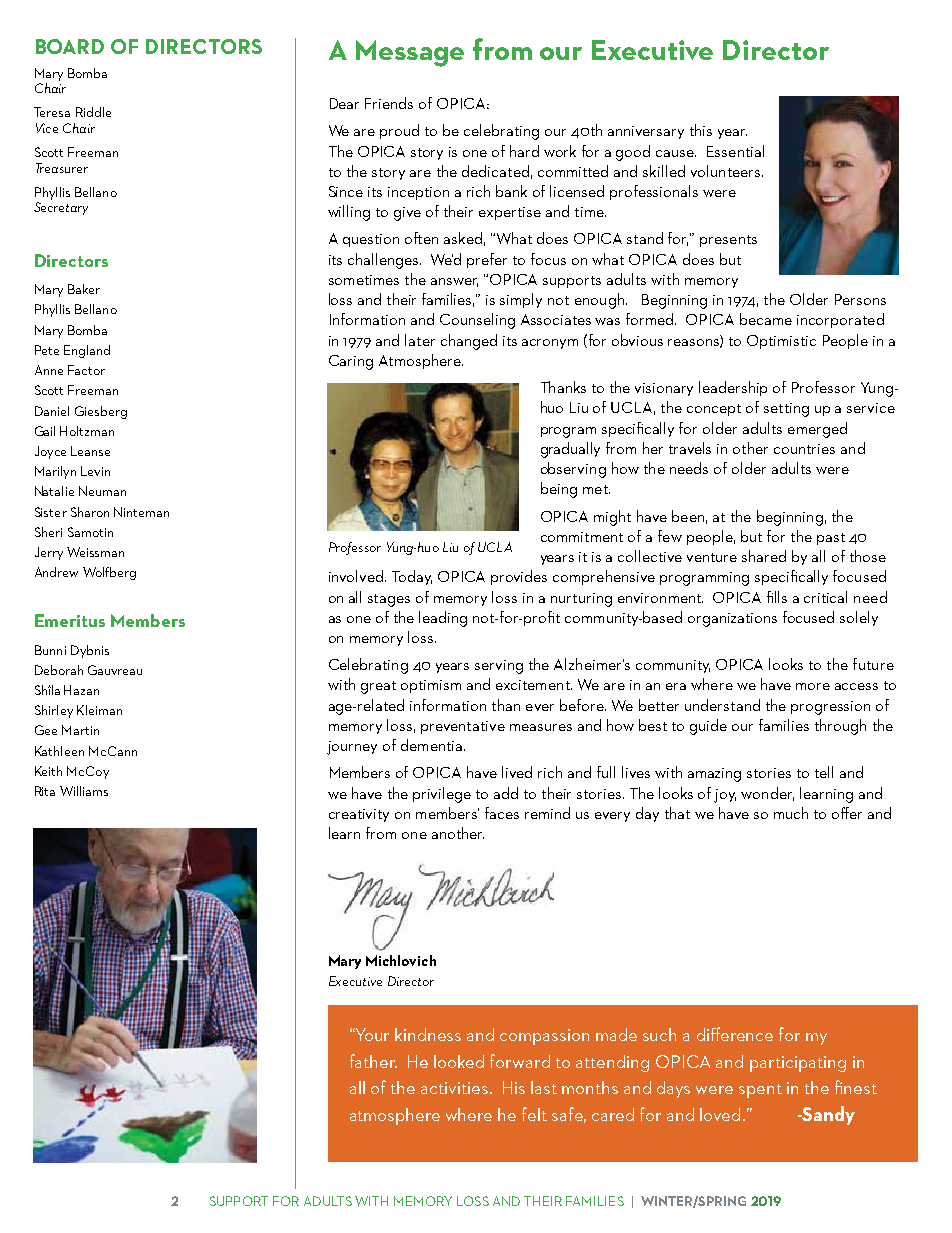  Describe the element at coordinates (56, 572) in the page. I see `Andrew` at that location.
